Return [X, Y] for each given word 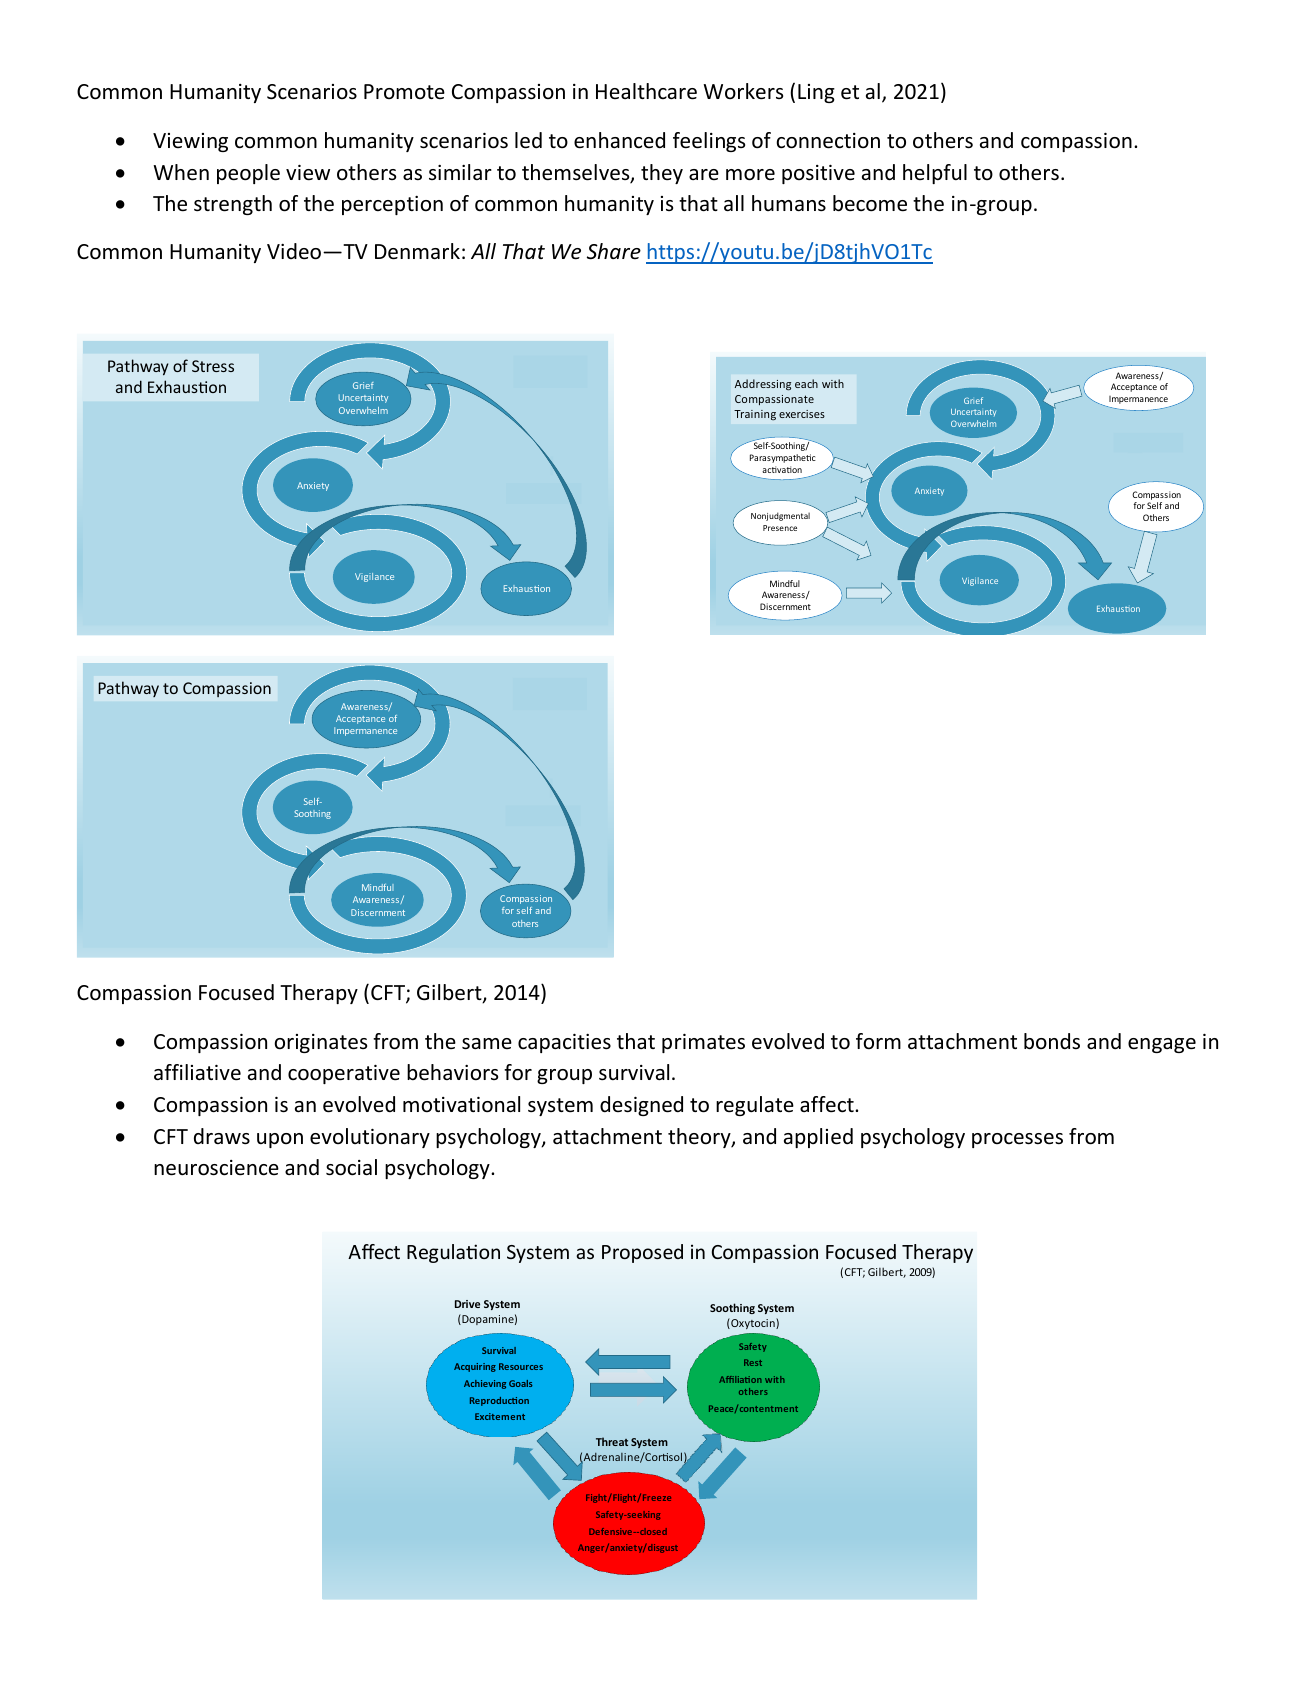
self [524, 910]
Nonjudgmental [780, 516]
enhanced [619, 140]
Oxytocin [753, 1323]
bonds [1052, 1041]
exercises [802, 414]
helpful [935, 174]
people [248, 174]
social [351, 1167]
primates [703, 1043]
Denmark [417, 251]
